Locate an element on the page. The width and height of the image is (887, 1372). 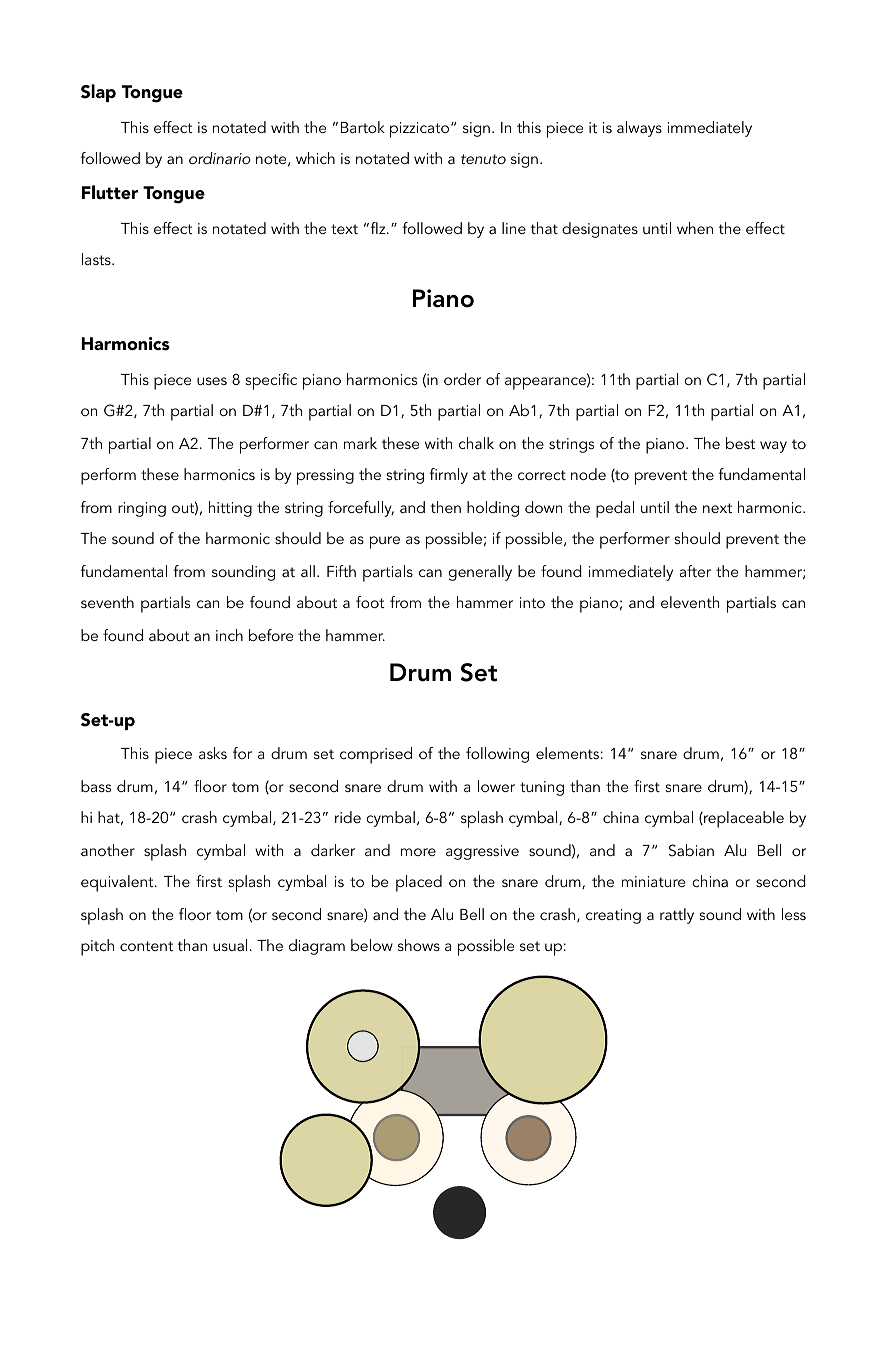
content is located at coordinates (146, 946).
